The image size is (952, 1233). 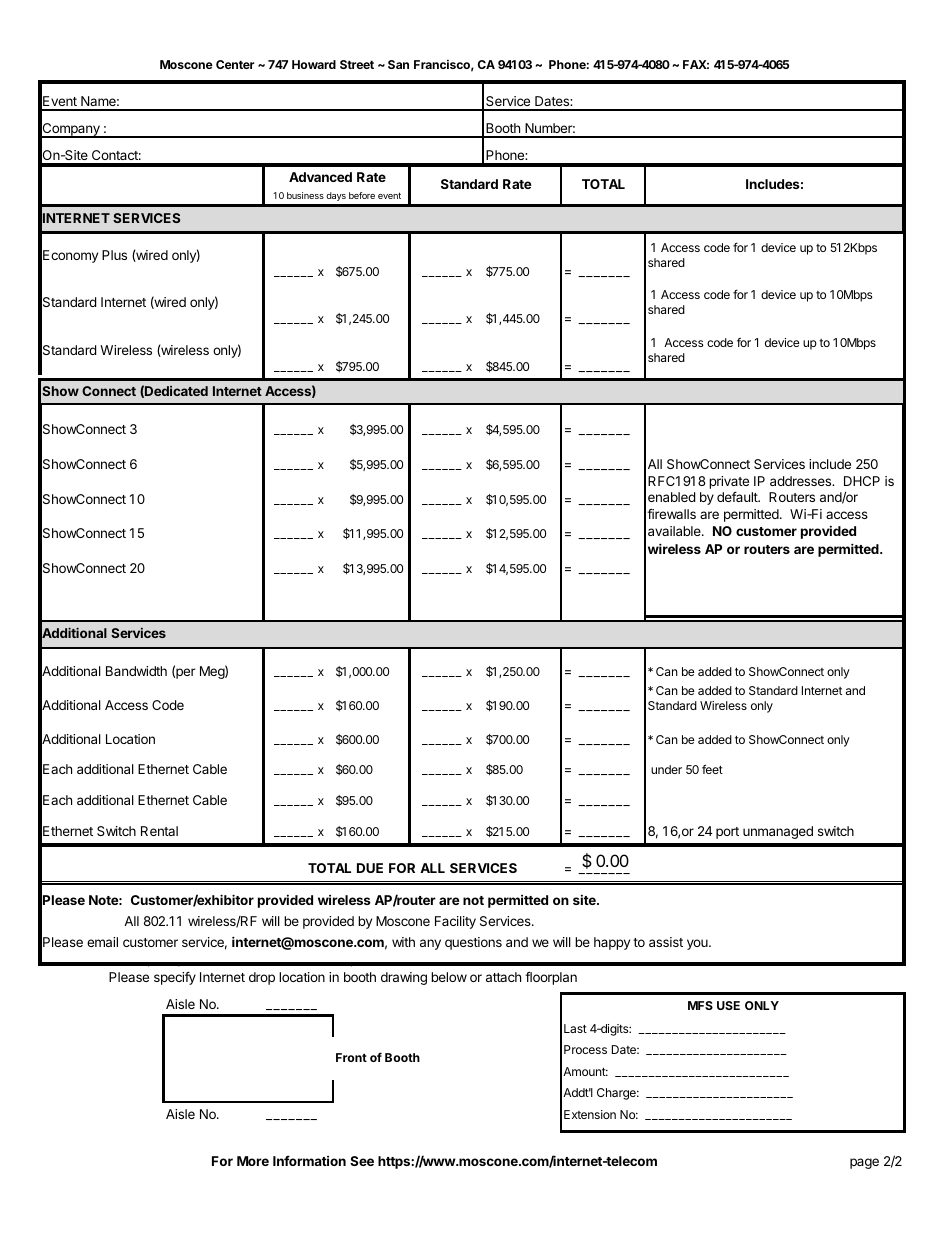 What do you see at coordinates (136, 671) in the document?
I see `Bandwidth` at bounding box center [136, 671].
